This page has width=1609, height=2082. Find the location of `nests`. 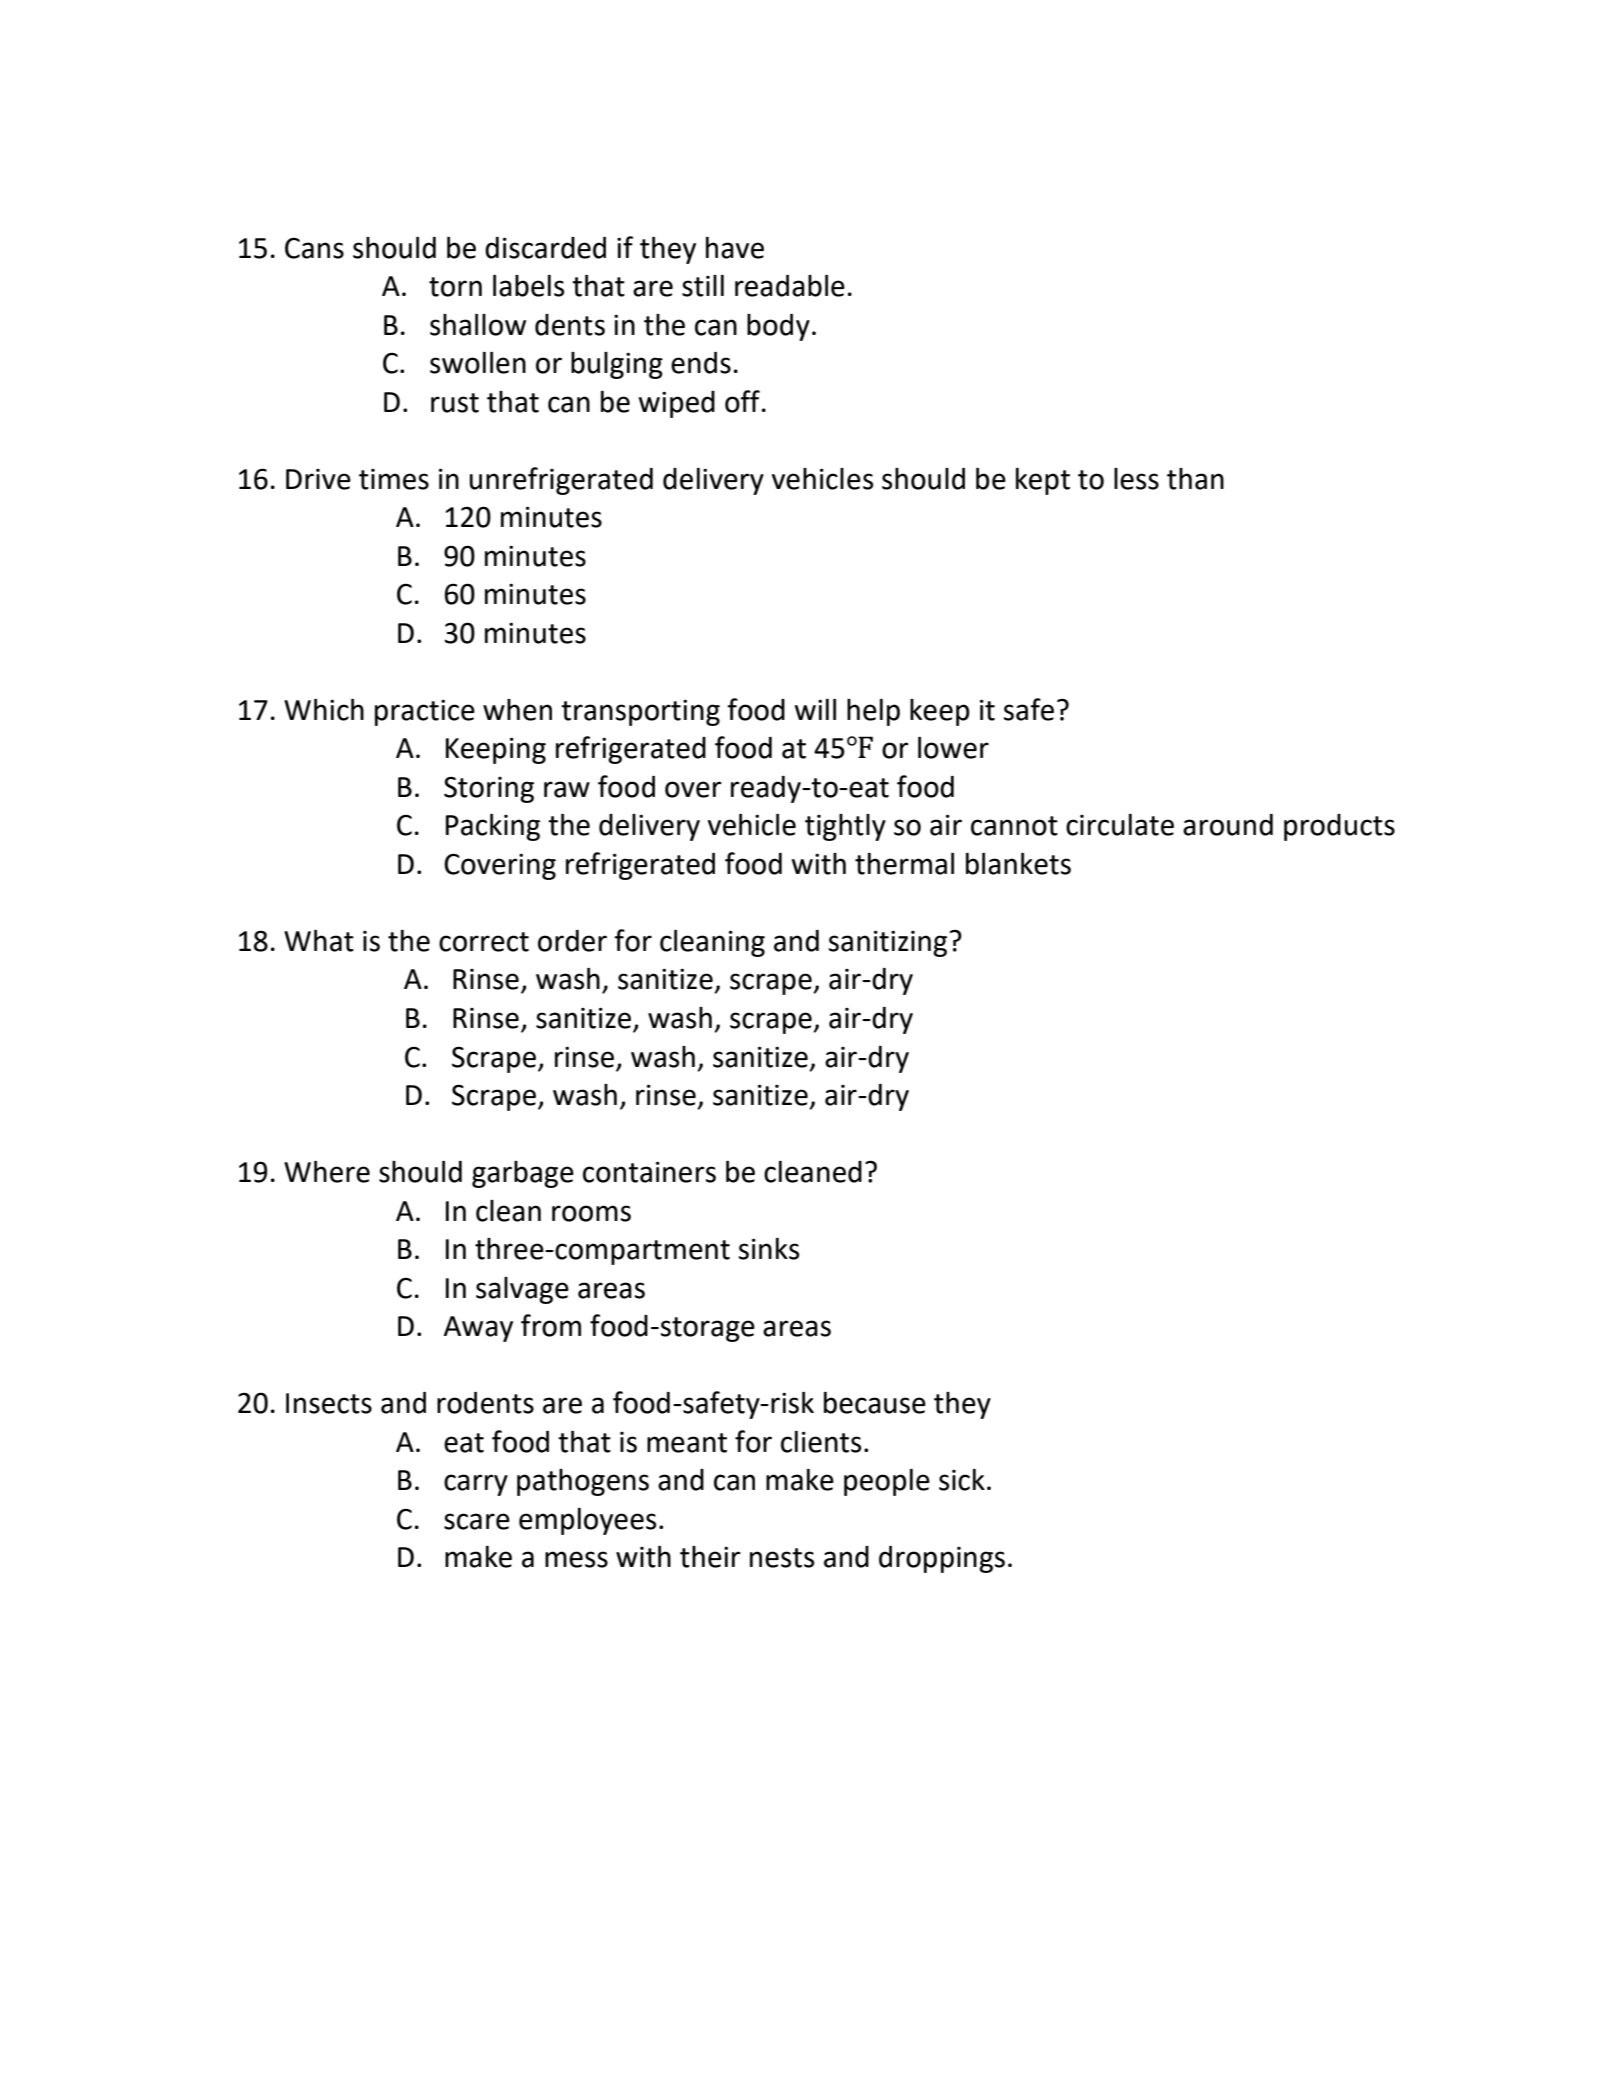

nests is located at coordinates (782, 1558).
